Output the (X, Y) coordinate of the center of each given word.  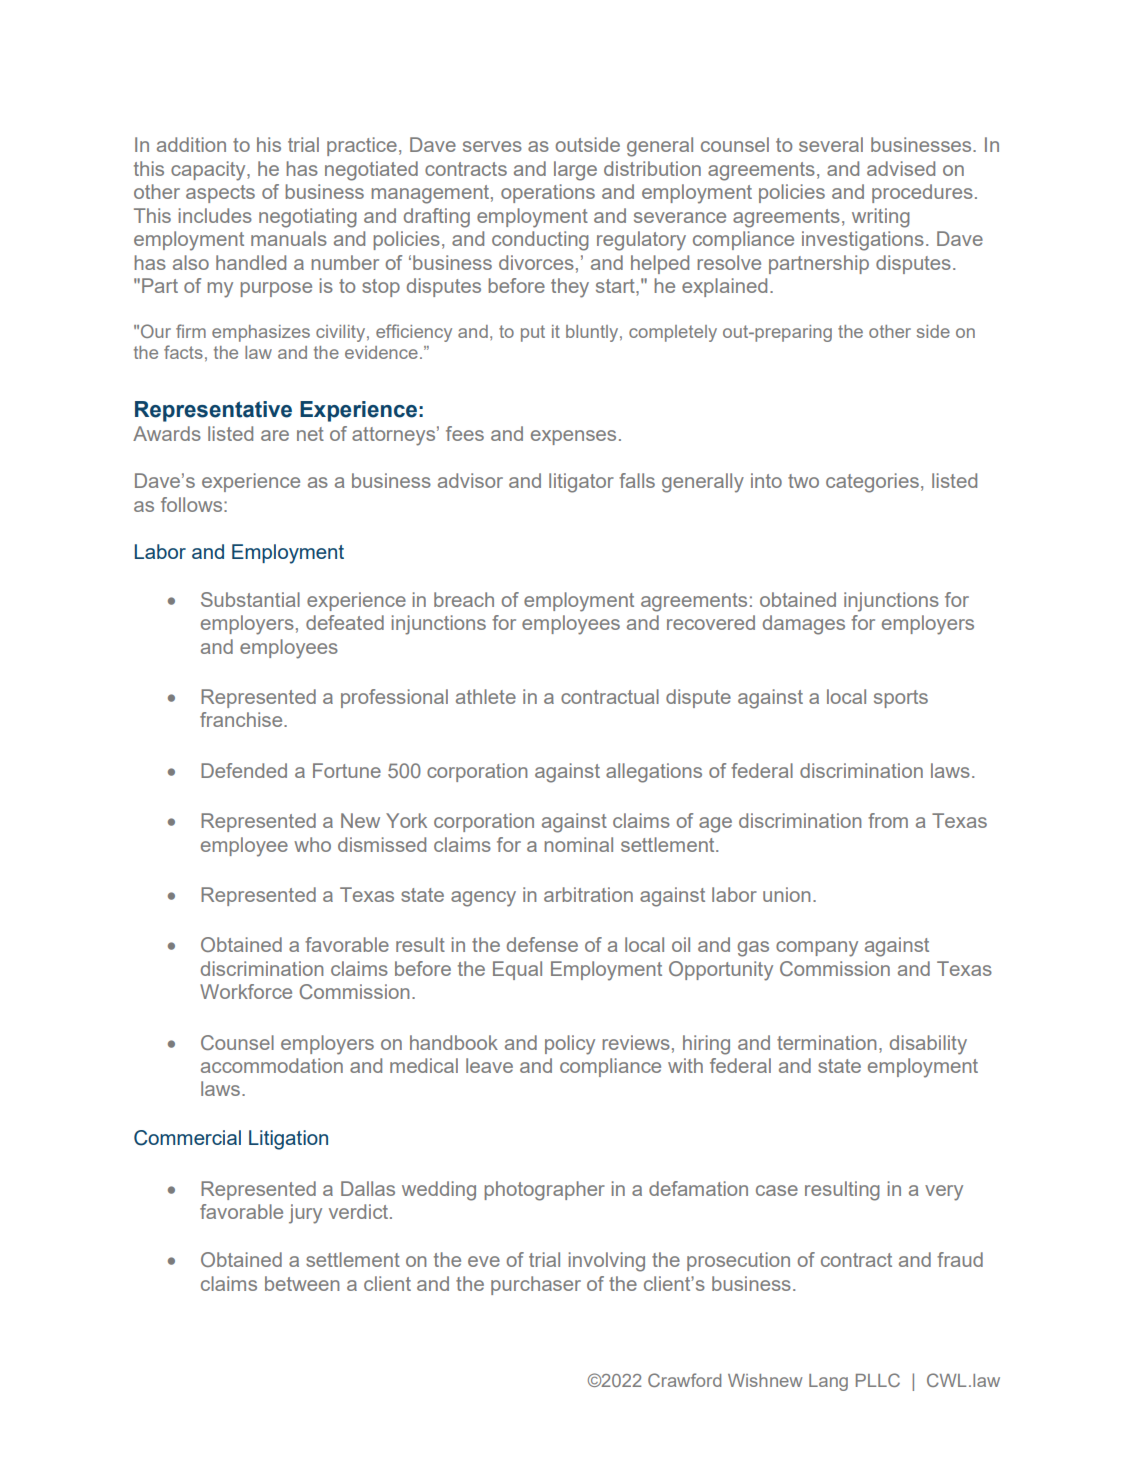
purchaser (536, 1285)
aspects (220, 194)
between (302, 1283)
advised (901, 168)
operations (548, 193)
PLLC (878, 1380)
